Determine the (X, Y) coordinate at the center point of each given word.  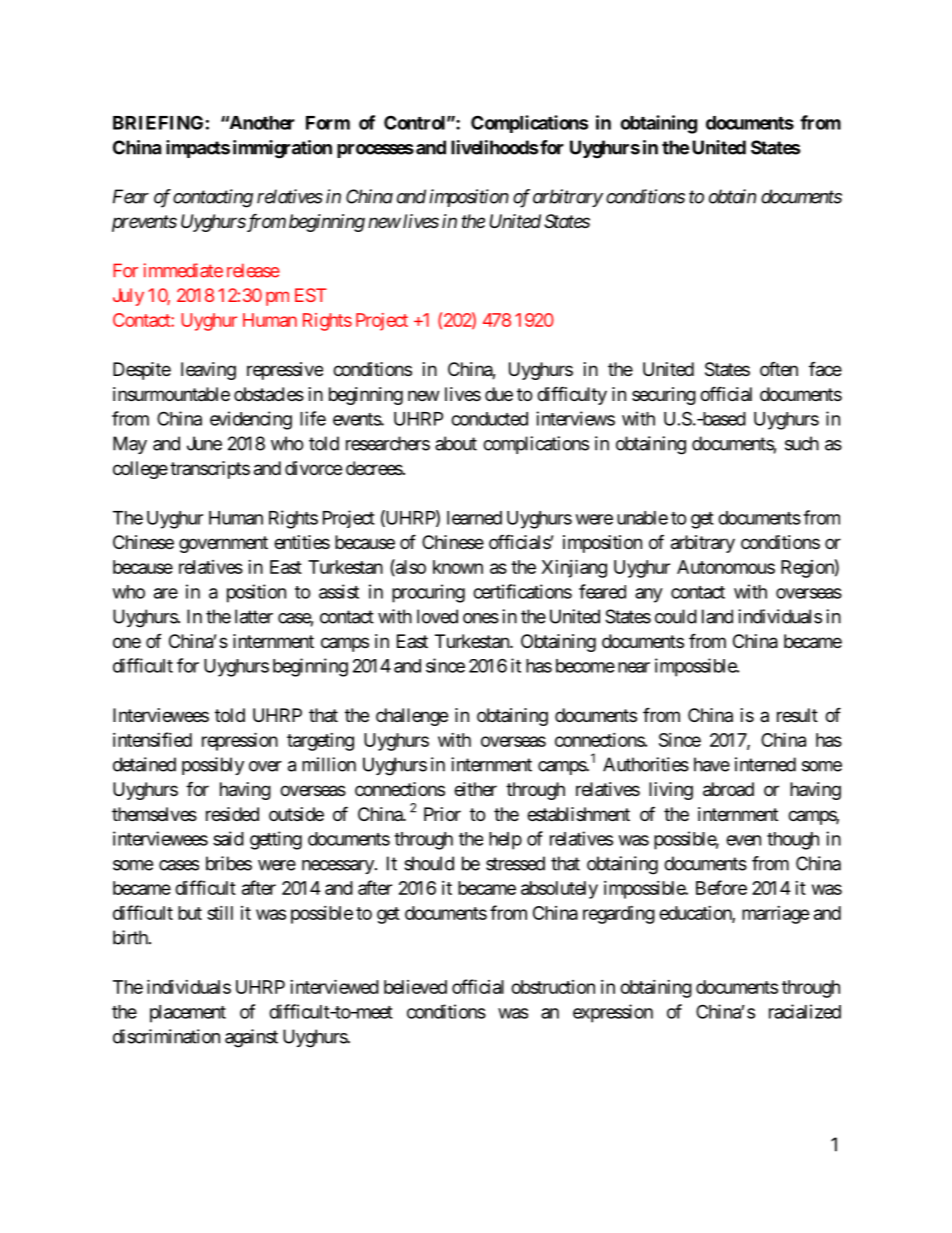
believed (415, 987)
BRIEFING (158, 122)
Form (328, 123)
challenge (412, 717)
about (456, 443)
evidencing (251, 420)
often (779, 369)
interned (765, 764)
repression (240, 741)
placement (188, 1014)
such (802, 443)
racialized (805, 1011)
